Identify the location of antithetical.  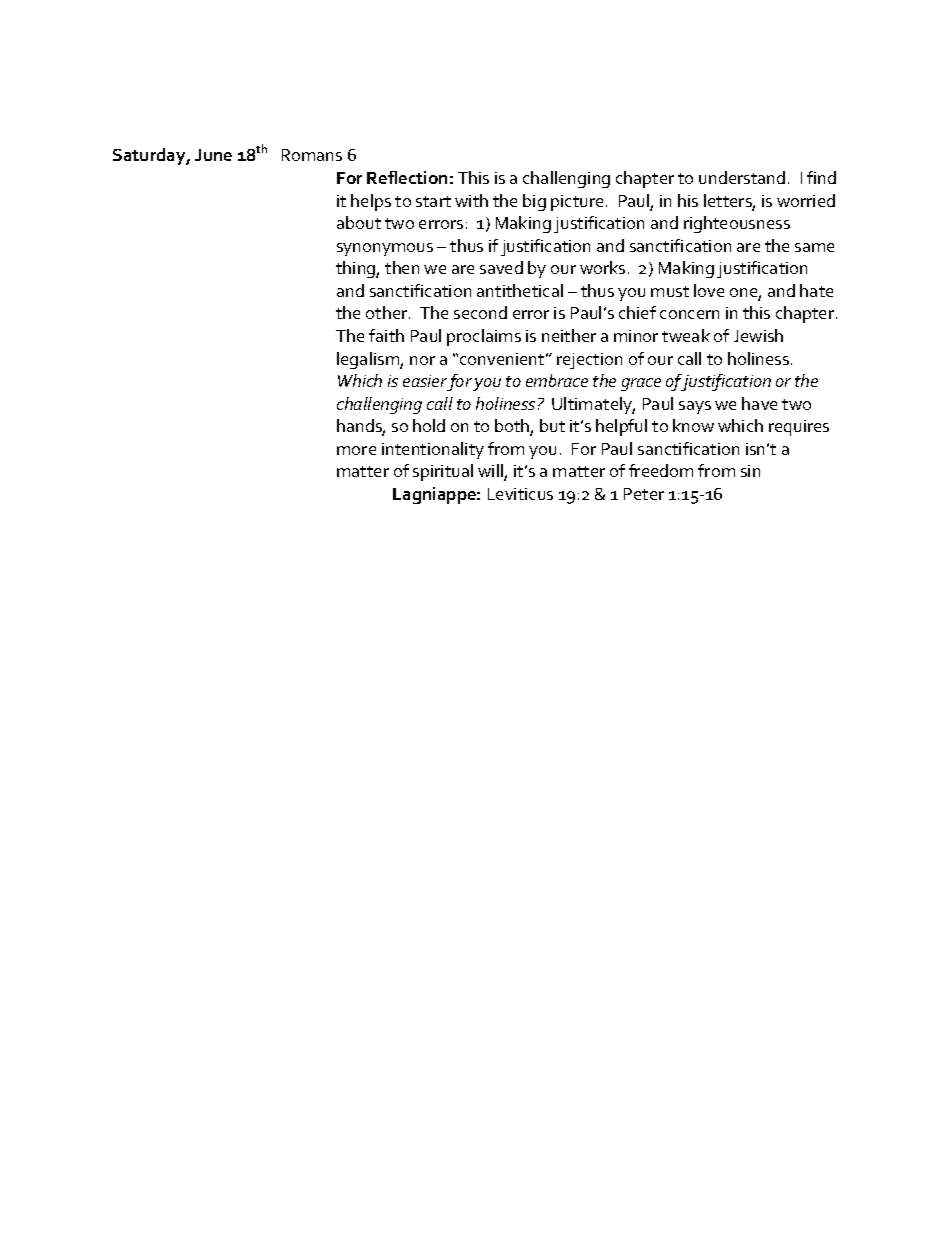
(520, 290).
